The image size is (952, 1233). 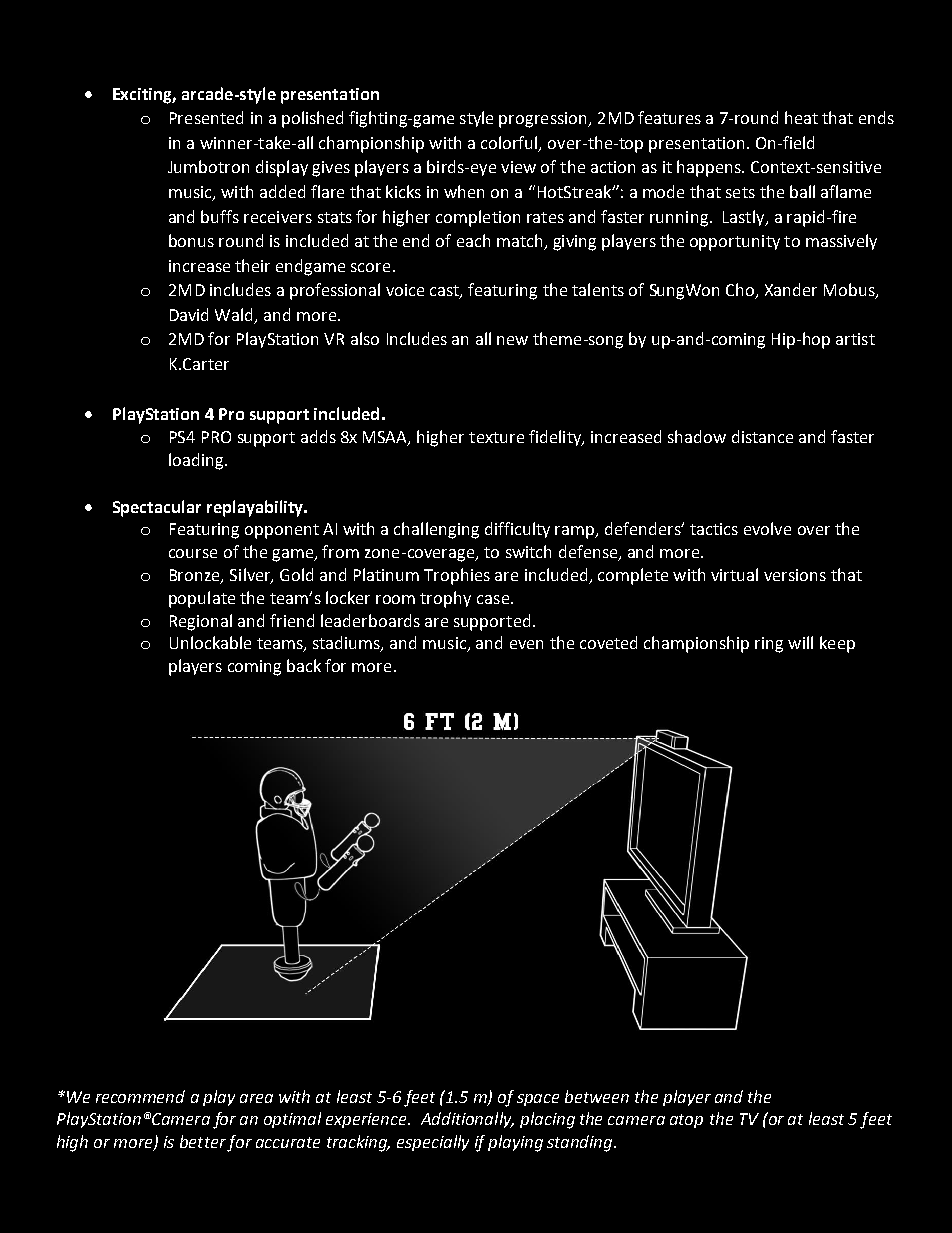 What do you see at coordinates (526, 644) in the screenshot?
I see `even` at bounding box center [526, 644].
